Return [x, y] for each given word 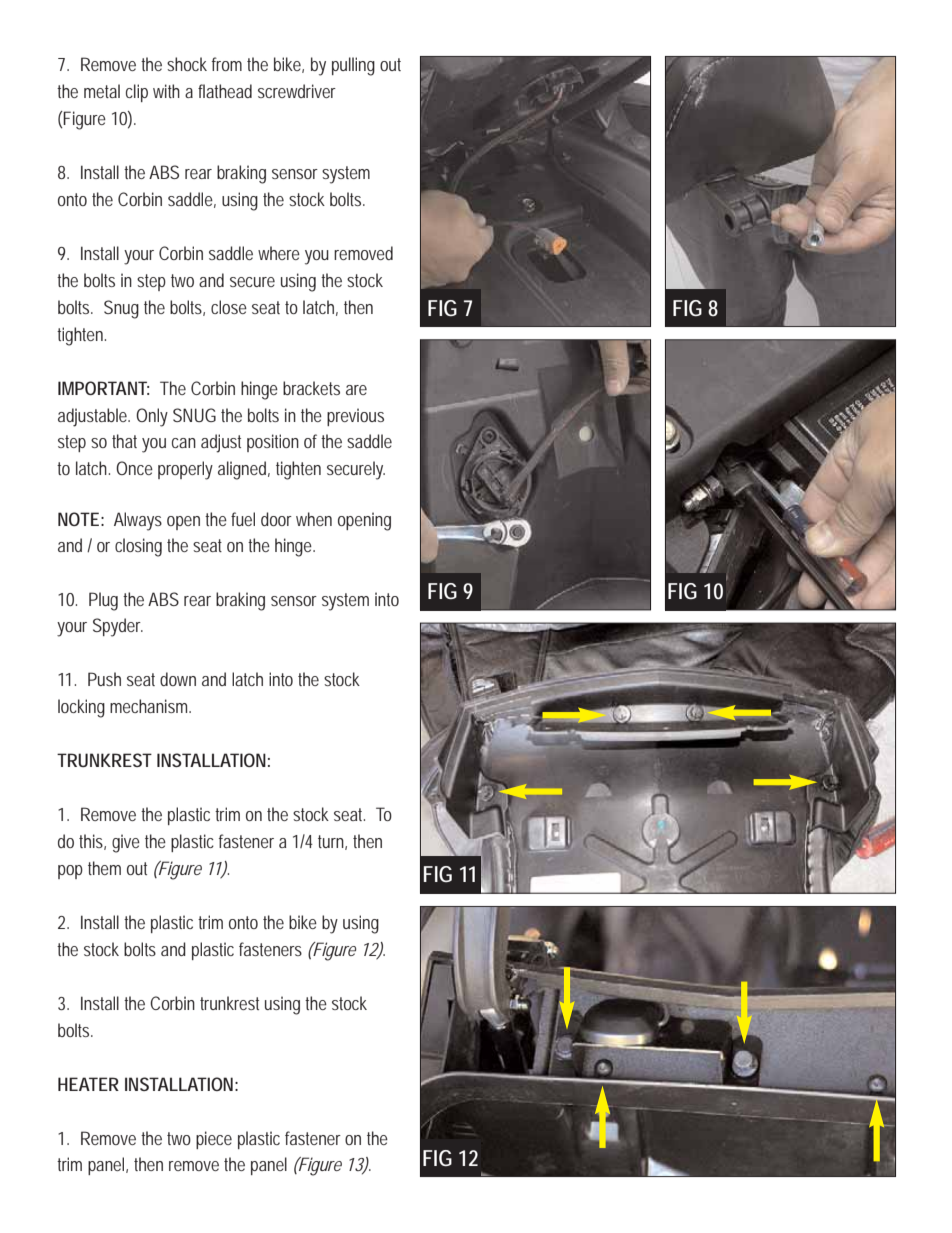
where [279, 253]
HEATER [88, 1084]
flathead [225, 91]
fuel [243, 519]
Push [104, 679]
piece [214, 1140]
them [104, 868]
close [229, 307]
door [276, 519]
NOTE [78, 519]
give [126, 843]
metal [102, 91]
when [314, 519]
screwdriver [297, 91]
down [178, 679]
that [124, 441]
